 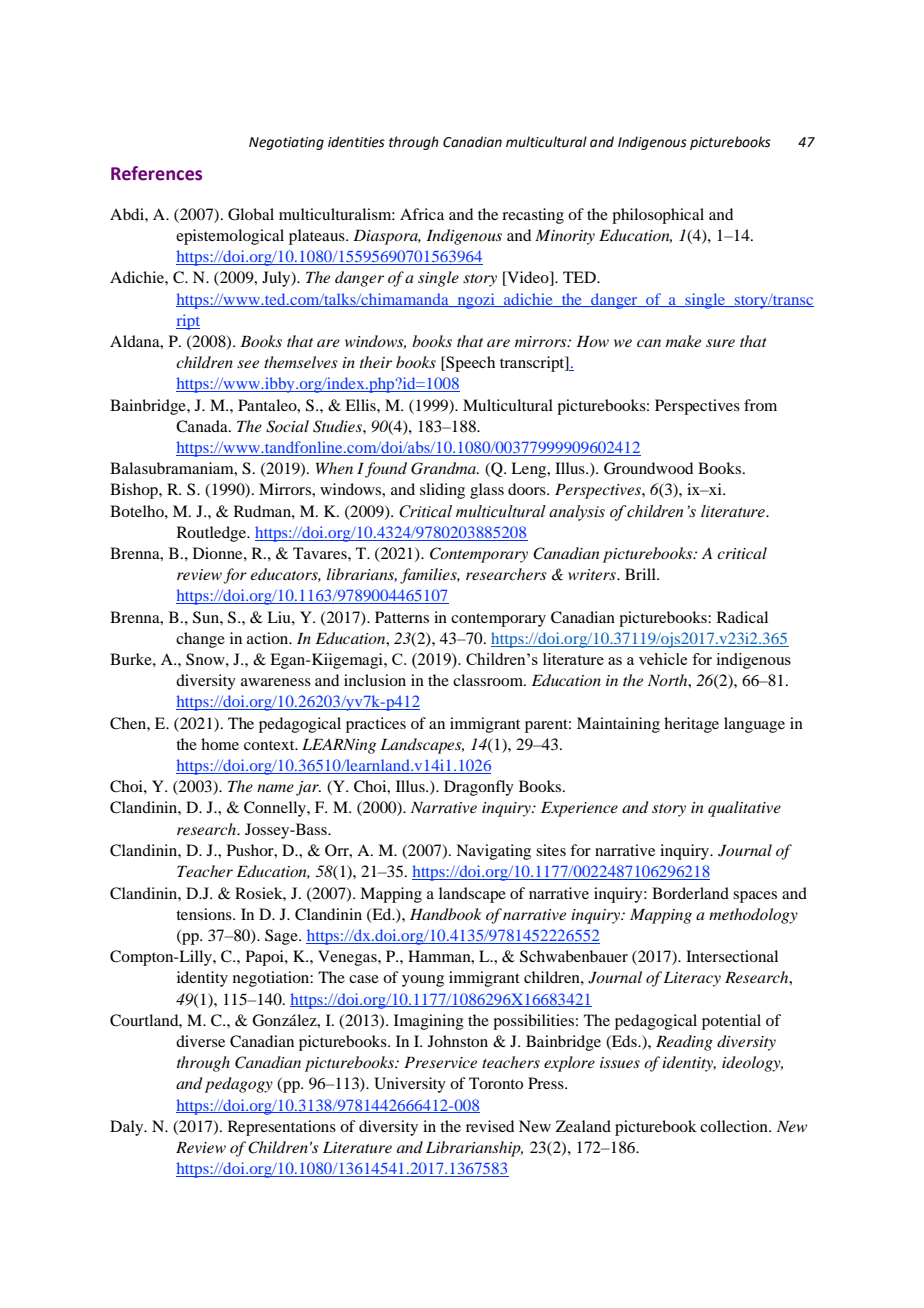 What do you see at coordinates (248, 364) in the document?
I see `see` at bounding box center [248, 364].
